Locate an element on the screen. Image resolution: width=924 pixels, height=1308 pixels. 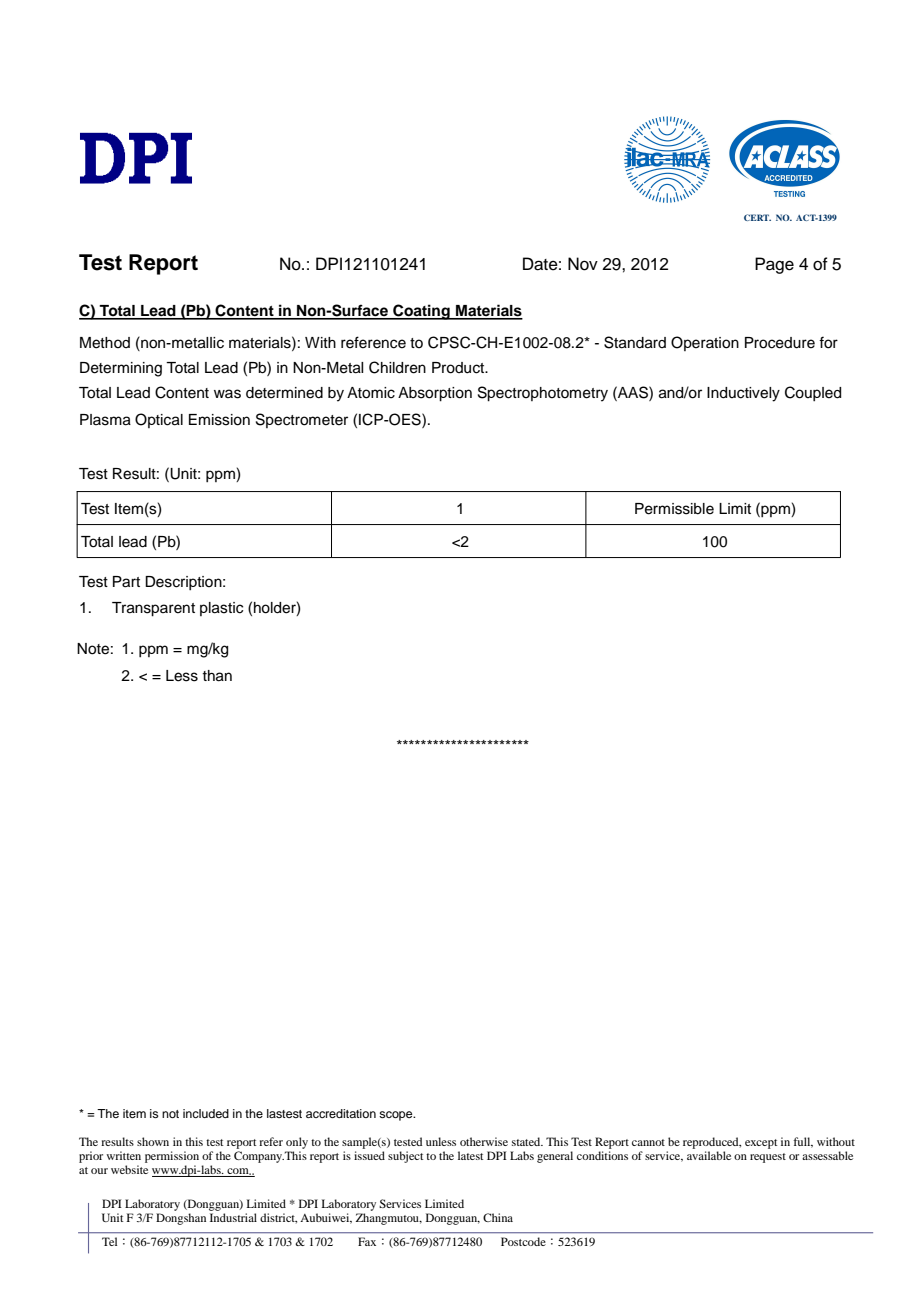
Permissible is located at coordinates (674, 509).
